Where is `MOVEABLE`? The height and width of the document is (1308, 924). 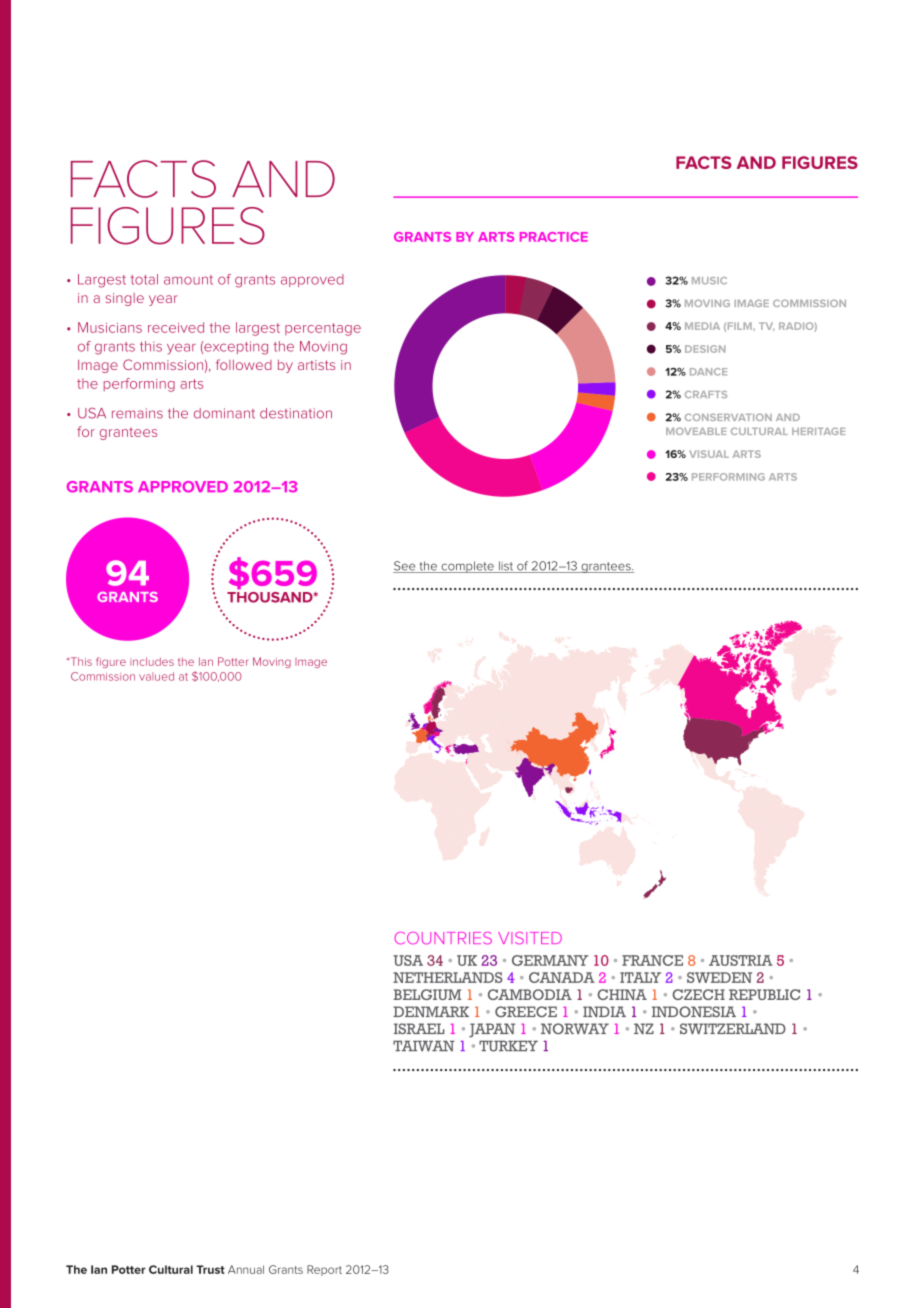 MOVEABLE is located at coordinates (696, 431).
